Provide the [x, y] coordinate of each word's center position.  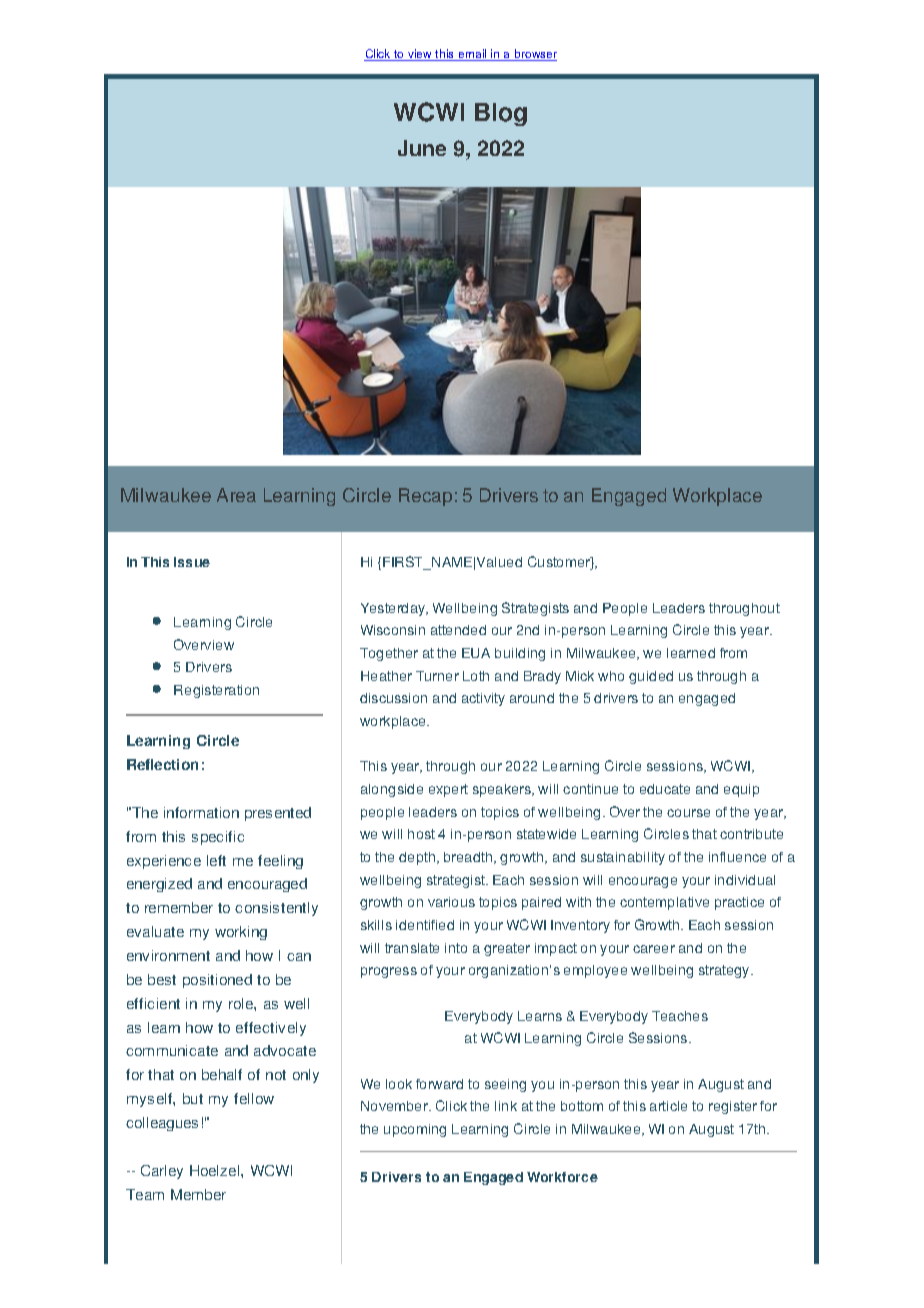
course [688, 813]
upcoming [415, 1130]
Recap [425, 497]
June [422, 148]
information [201, 812]
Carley [162, 1172]
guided [651, 677]
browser [535, 55]
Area [236, 495]
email [472, 55]
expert [448, 790]
